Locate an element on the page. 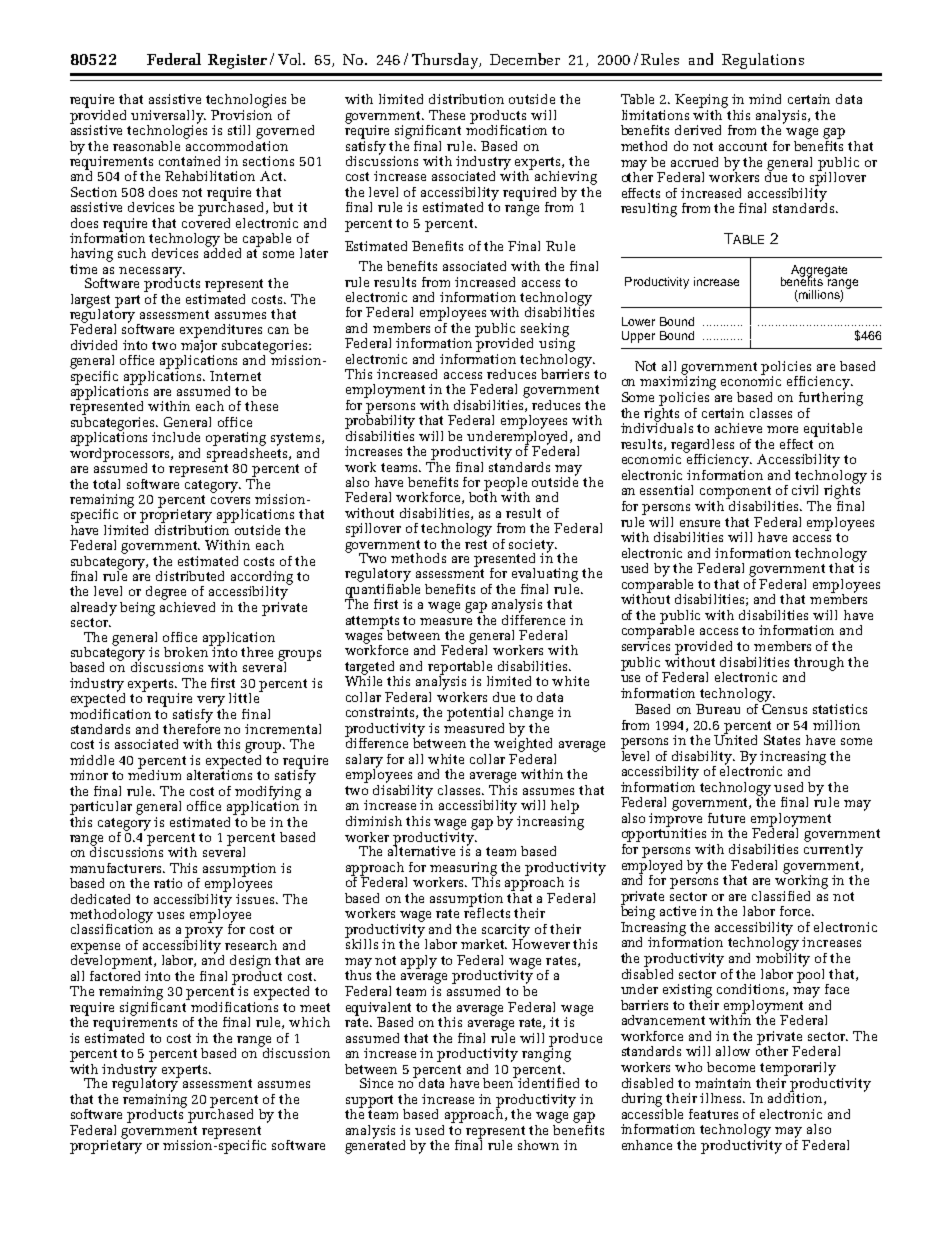 This page has width=952, height=1233. more is located at coordinates (782, 429).
